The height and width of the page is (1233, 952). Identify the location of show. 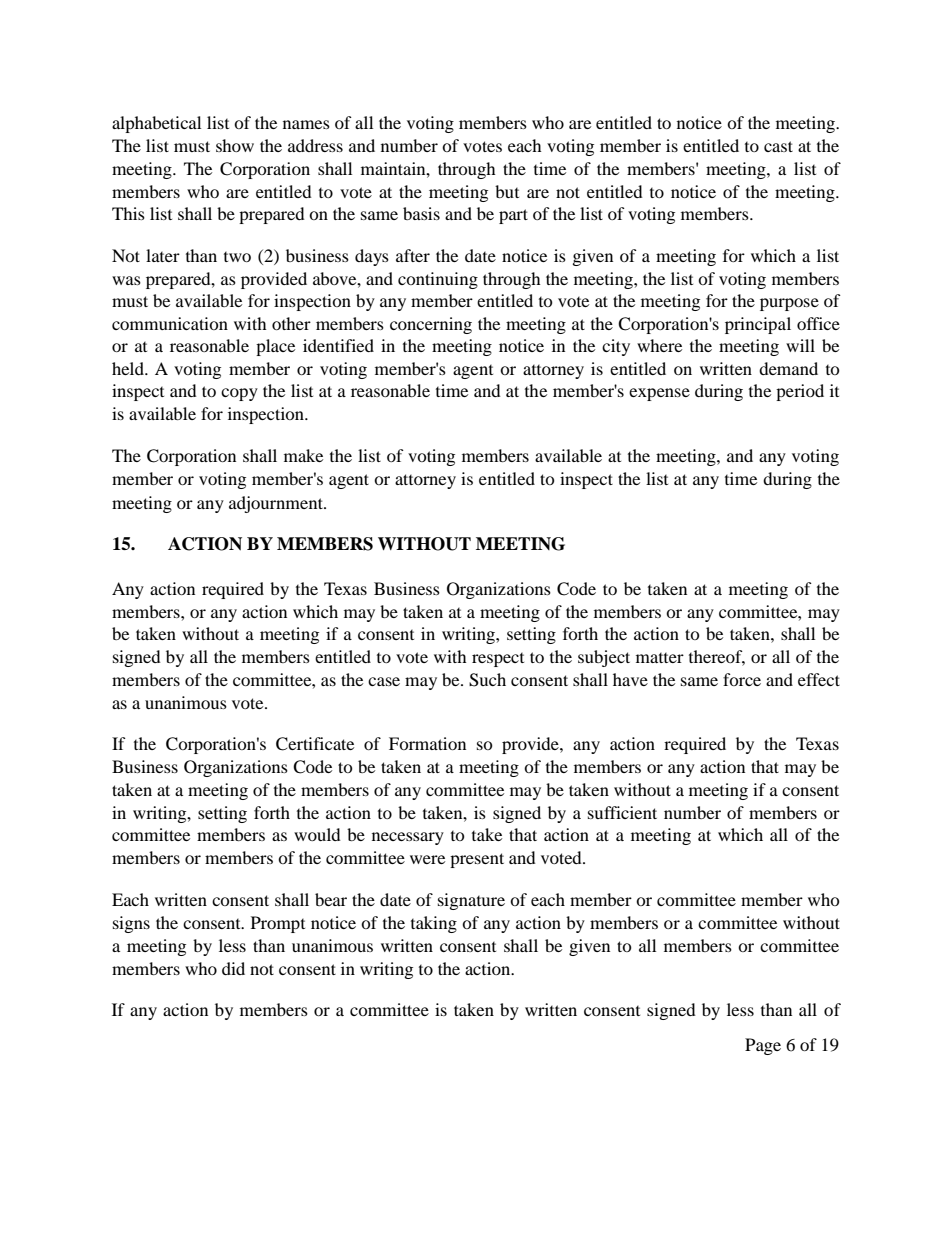
(235, 145).
